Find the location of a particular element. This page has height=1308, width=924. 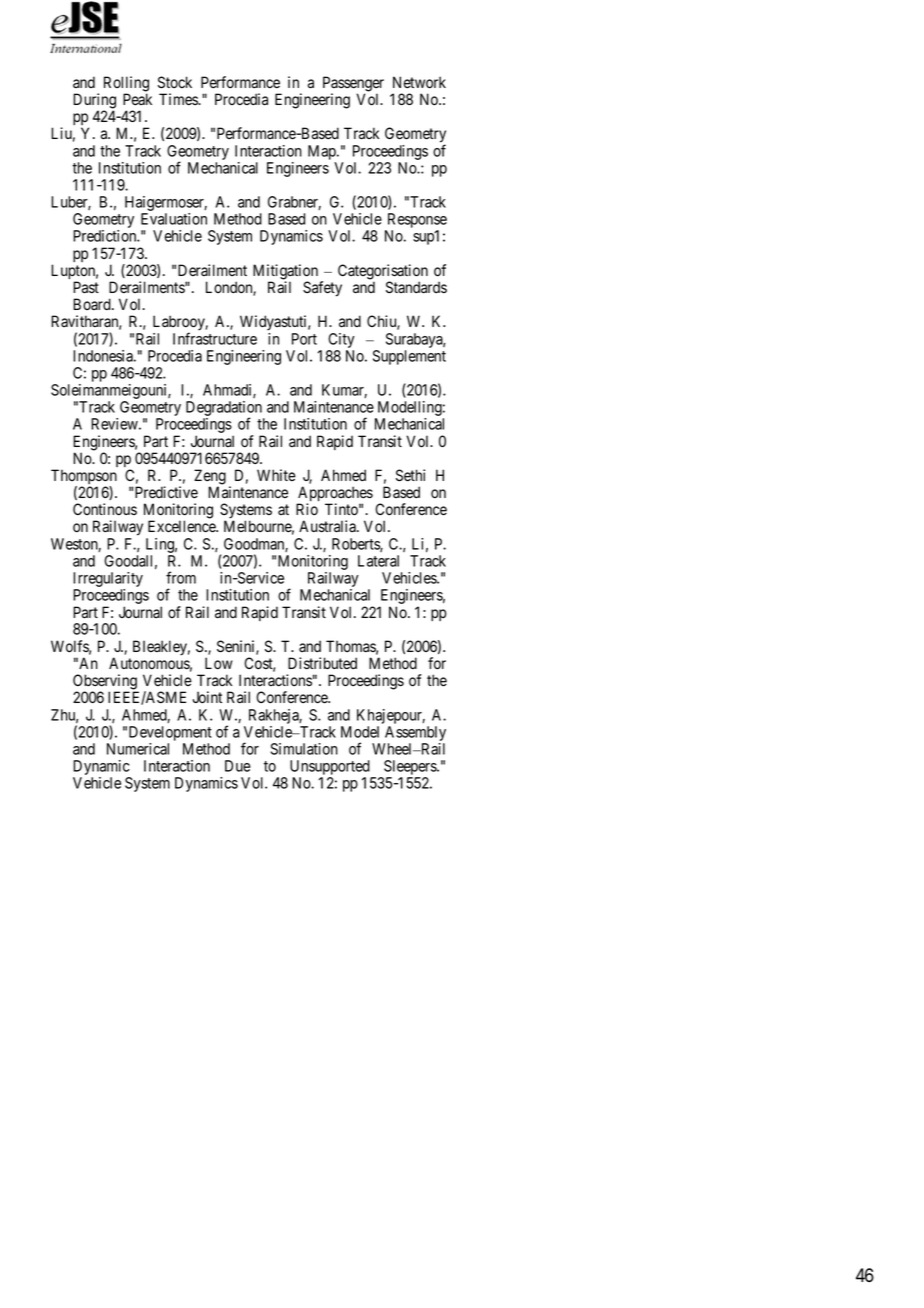

Numerical is located at coordinates (138, 749).
